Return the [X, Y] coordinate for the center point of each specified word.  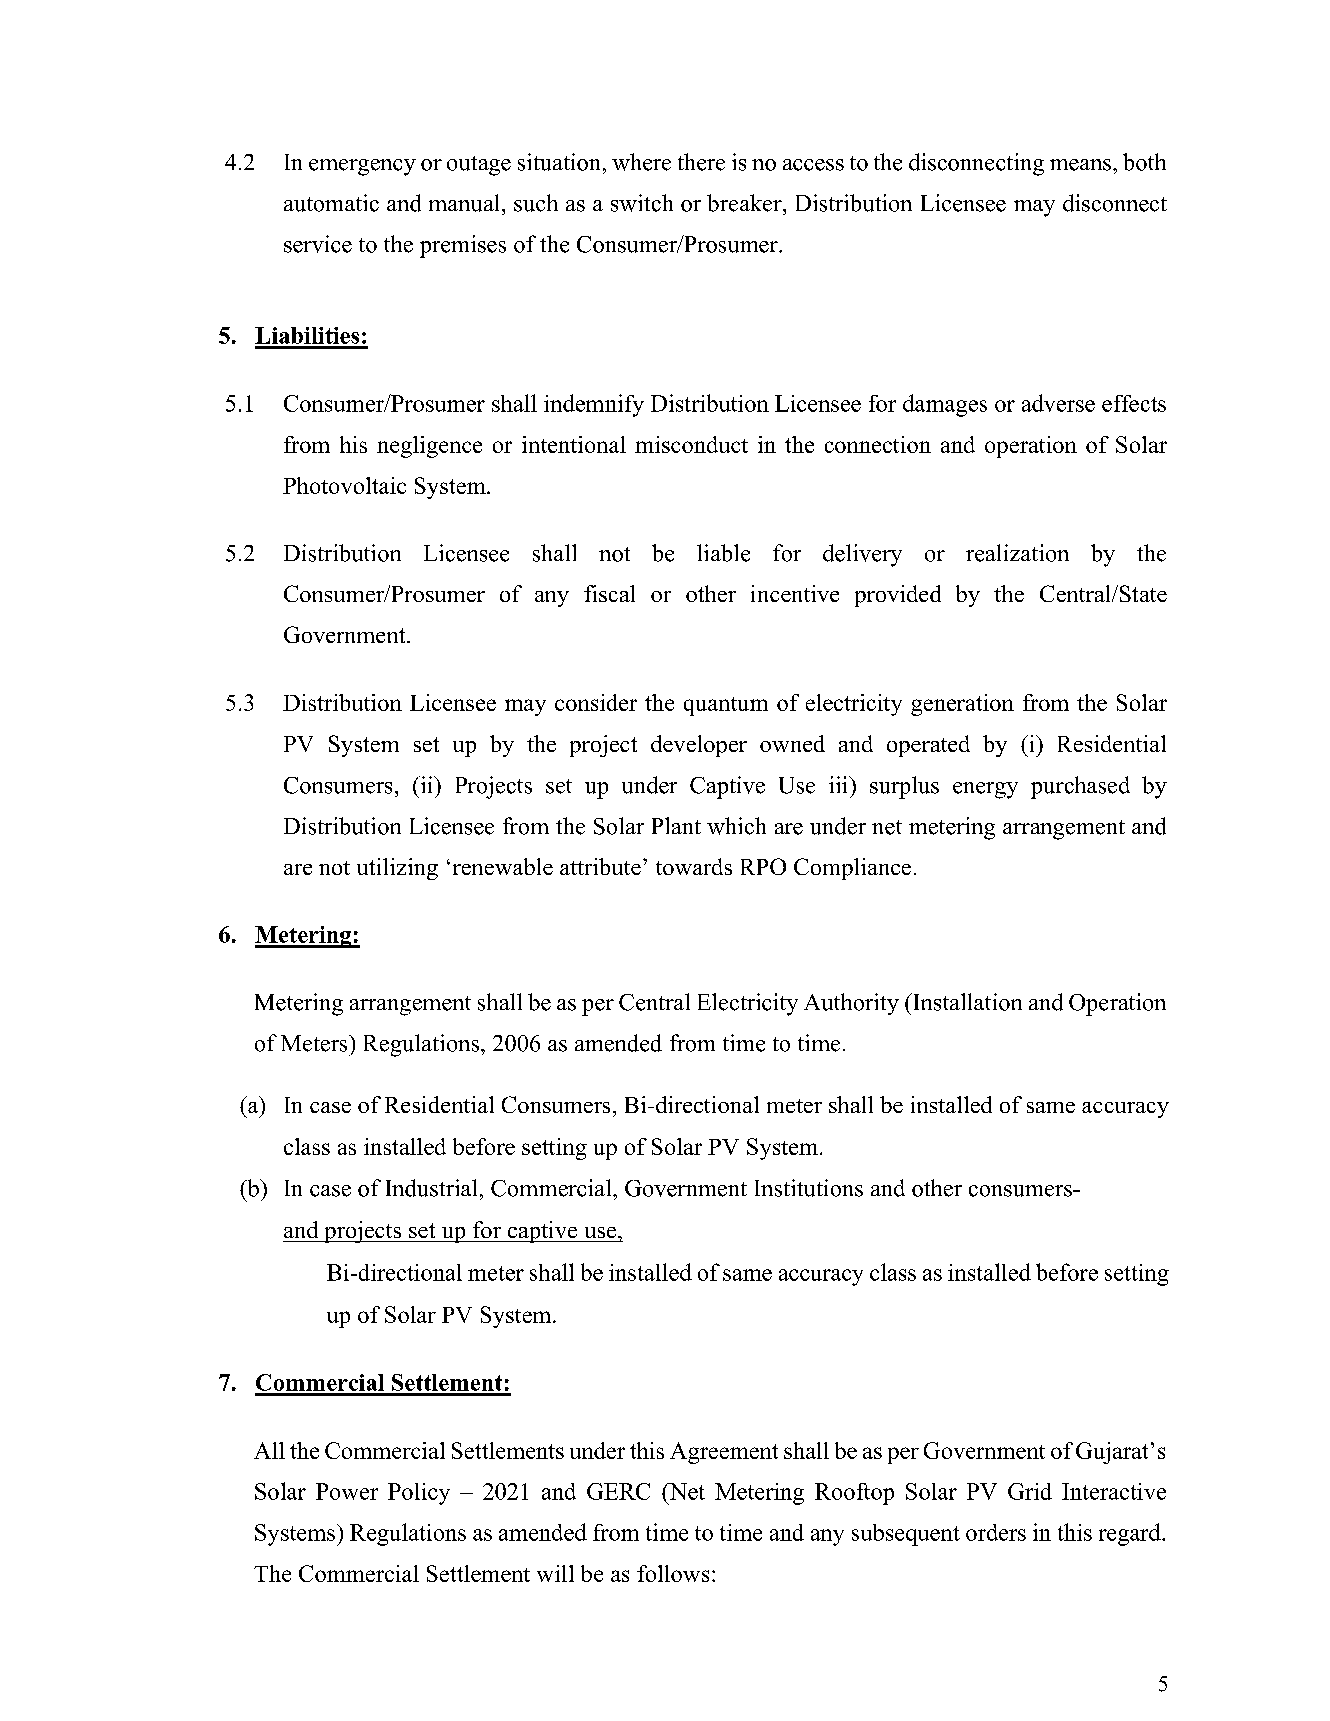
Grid [1030, 1491]
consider [596, 702]
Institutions [809, 1188]
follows [673, 1573]
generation [962, 705]
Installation [966, 1002]
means [1080, 165]
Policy [419, 1494]
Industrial [431, 1188]
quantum [726, 706]
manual [466, 203]
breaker [745, 203]
